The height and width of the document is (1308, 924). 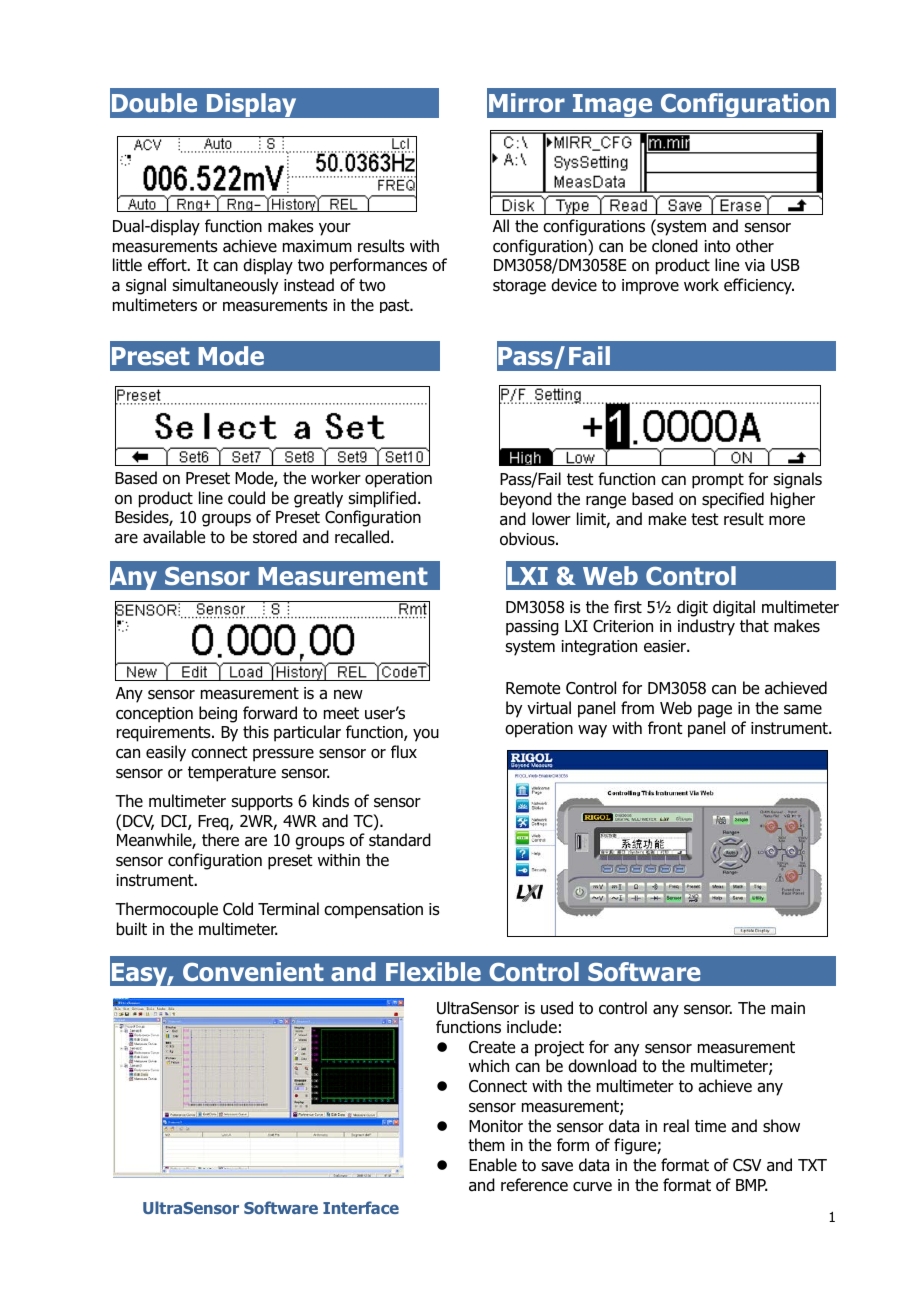 What do you see at coordinates (715, 711) in the document?
I see `page` at bounding box center [715, 711].
